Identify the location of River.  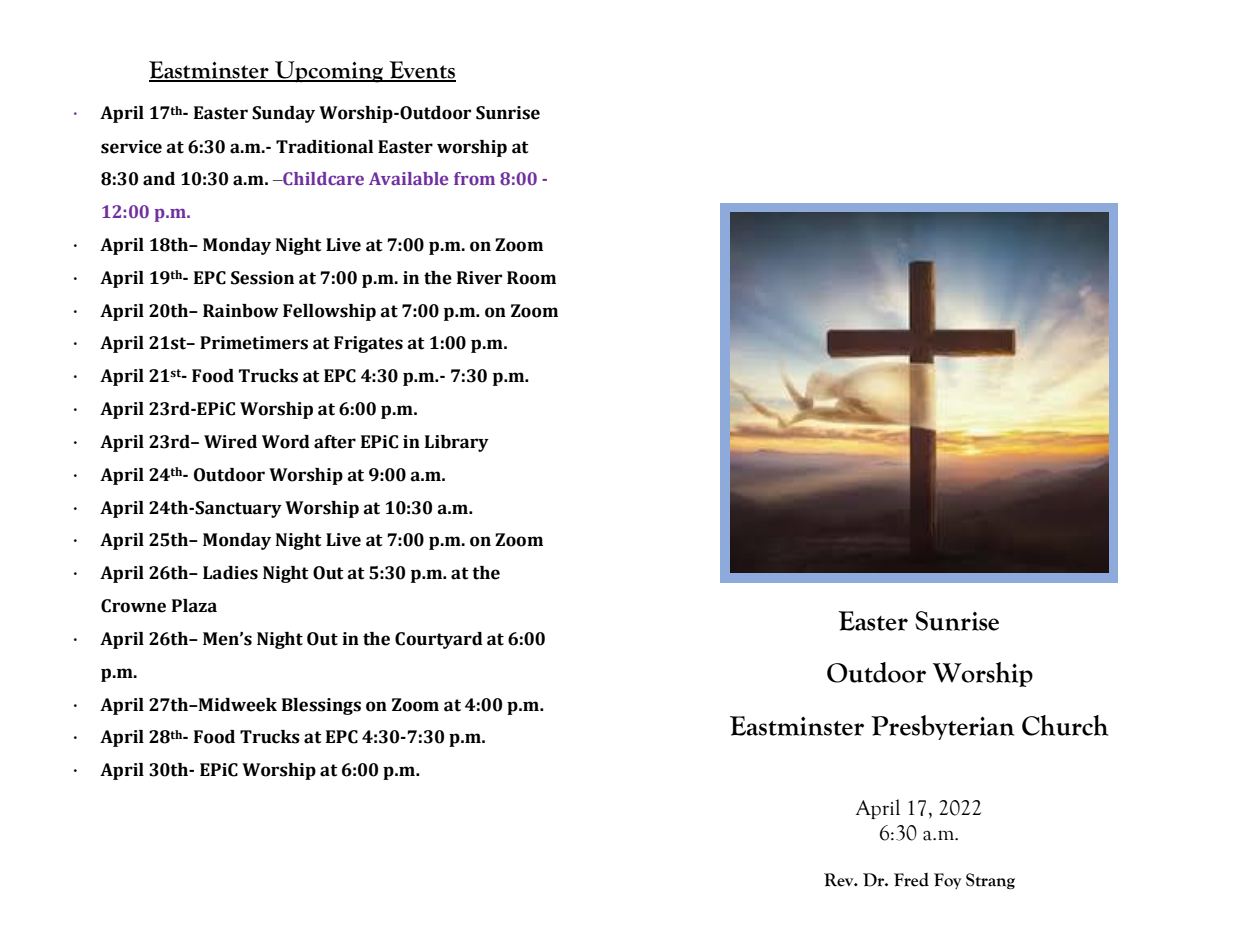
(479, 278).
